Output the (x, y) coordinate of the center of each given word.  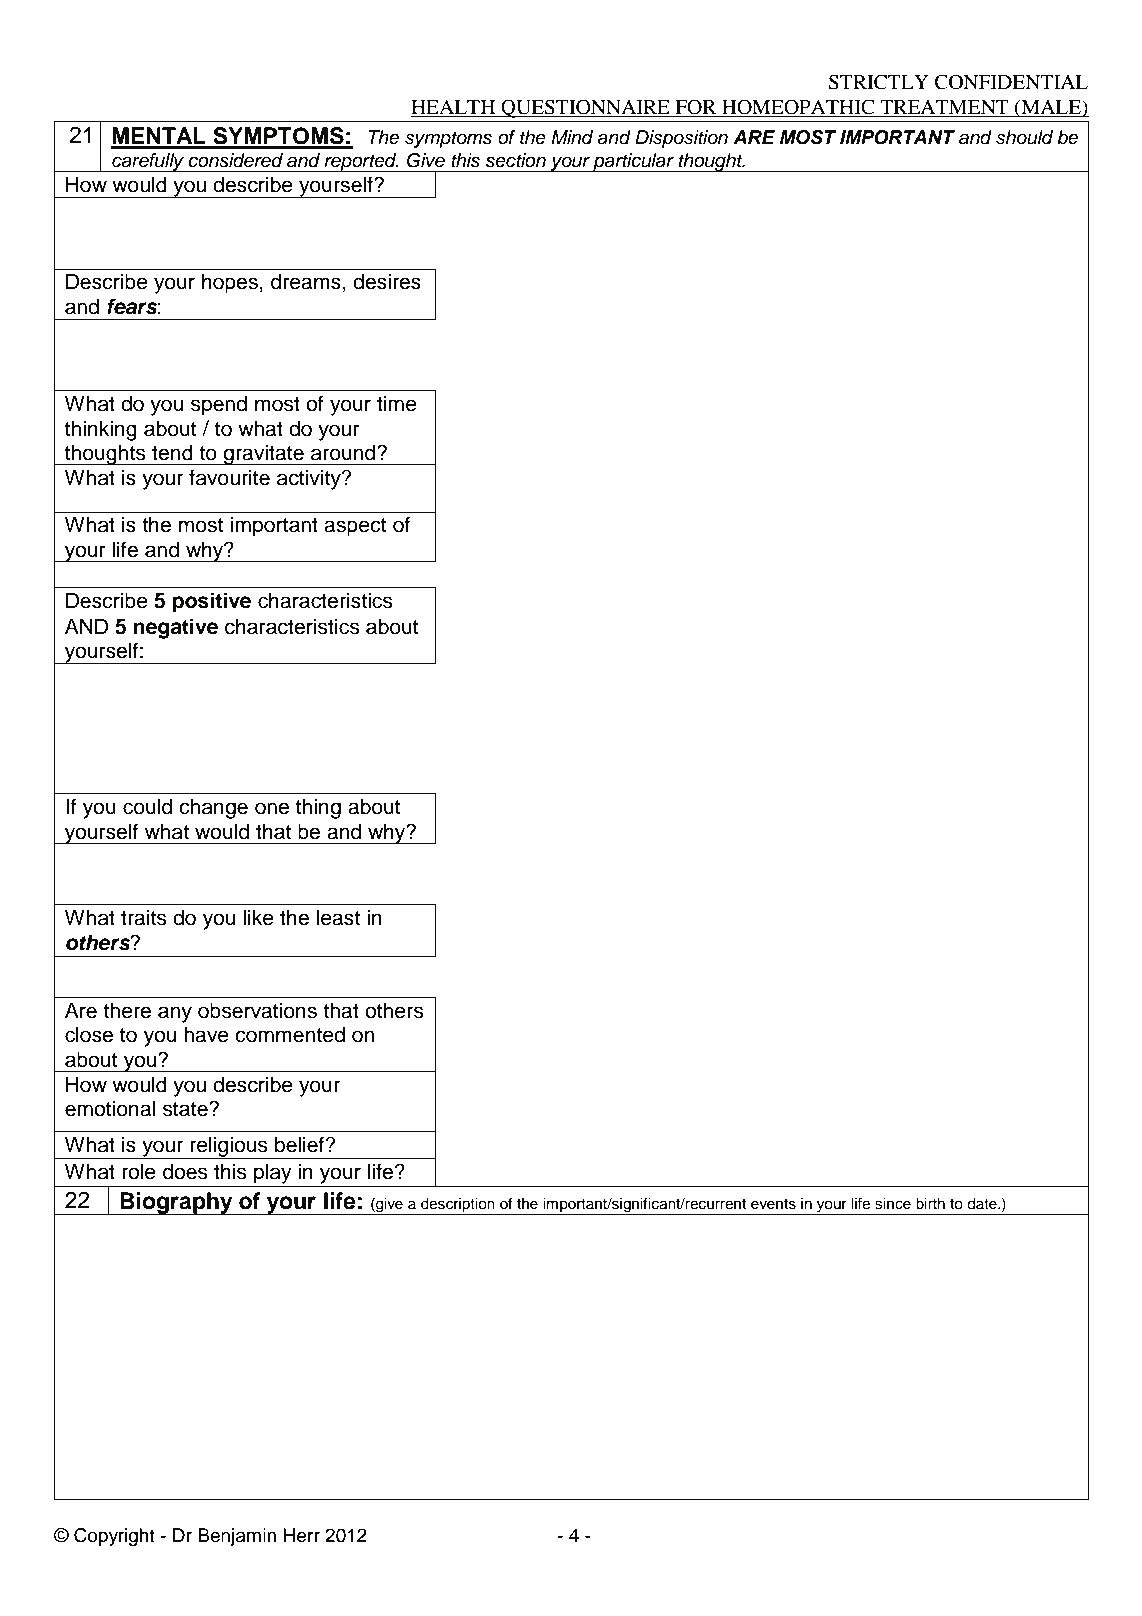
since (893, 1204)
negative (176, 628)
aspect (355, 527)
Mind (572, 137)
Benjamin (237, 1537)
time (397, 403)
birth (930, 1203)
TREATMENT (944, 107)
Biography (176, 1203)
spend (219, 405)
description (458, 1205)
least (338, 917)
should (1024, 137)
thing (318, 808)
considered (235, 160)
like (258, 917)
